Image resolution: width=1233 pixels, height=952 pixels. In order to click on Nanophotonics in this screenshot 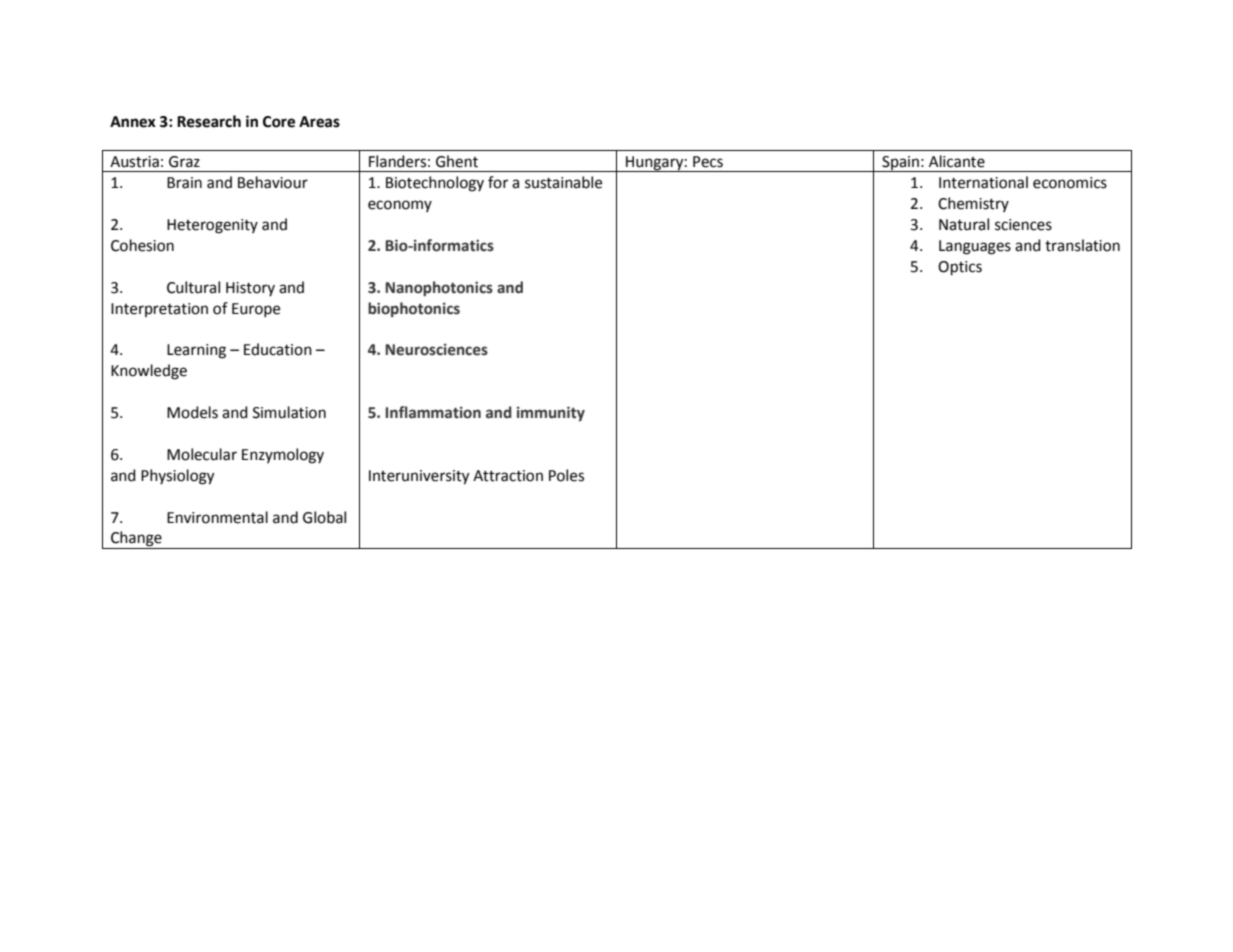, I will do `click(439, 288)`.
